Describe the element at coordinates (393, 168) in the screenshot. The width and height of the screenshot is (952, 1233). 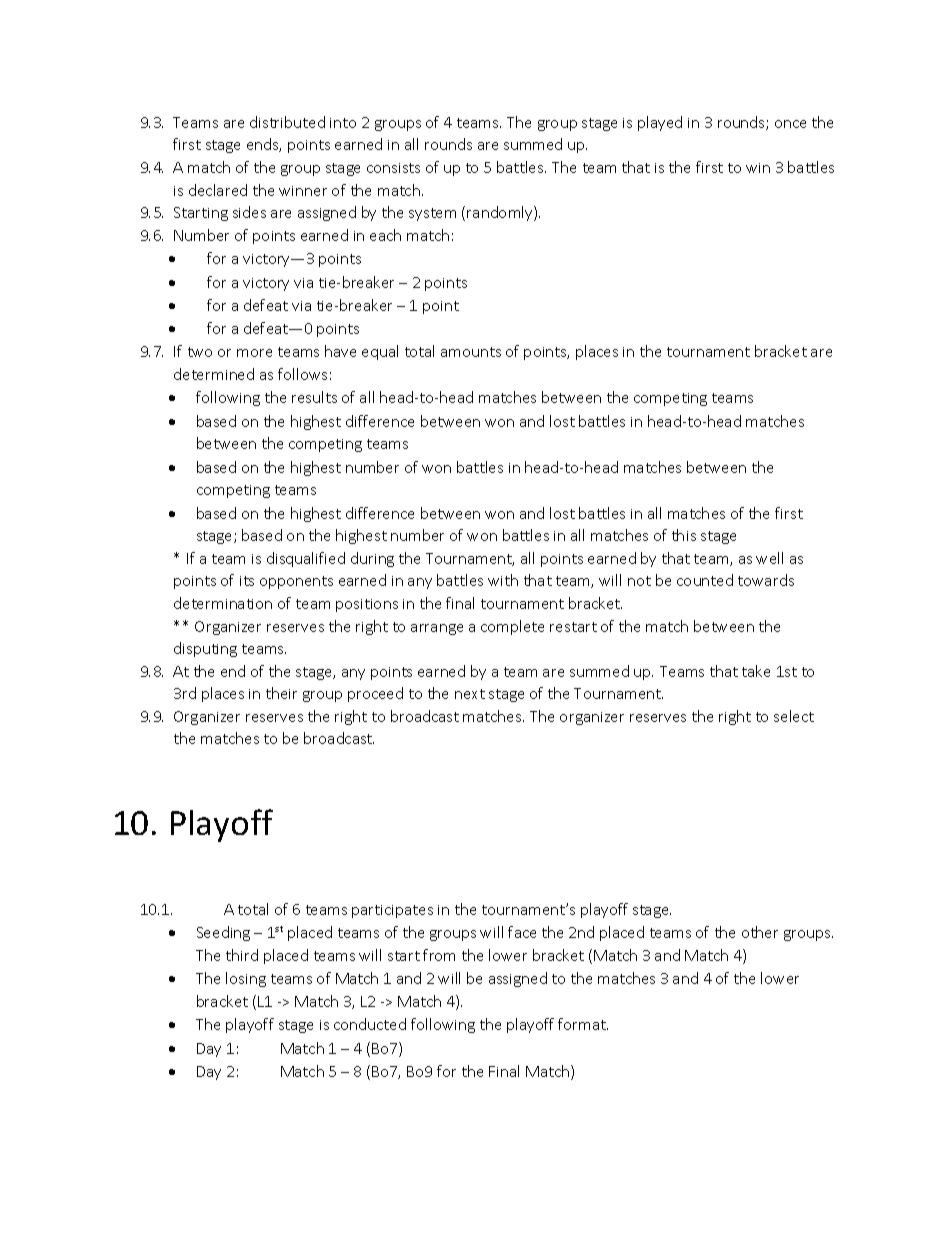
I see `consists` at that location.
